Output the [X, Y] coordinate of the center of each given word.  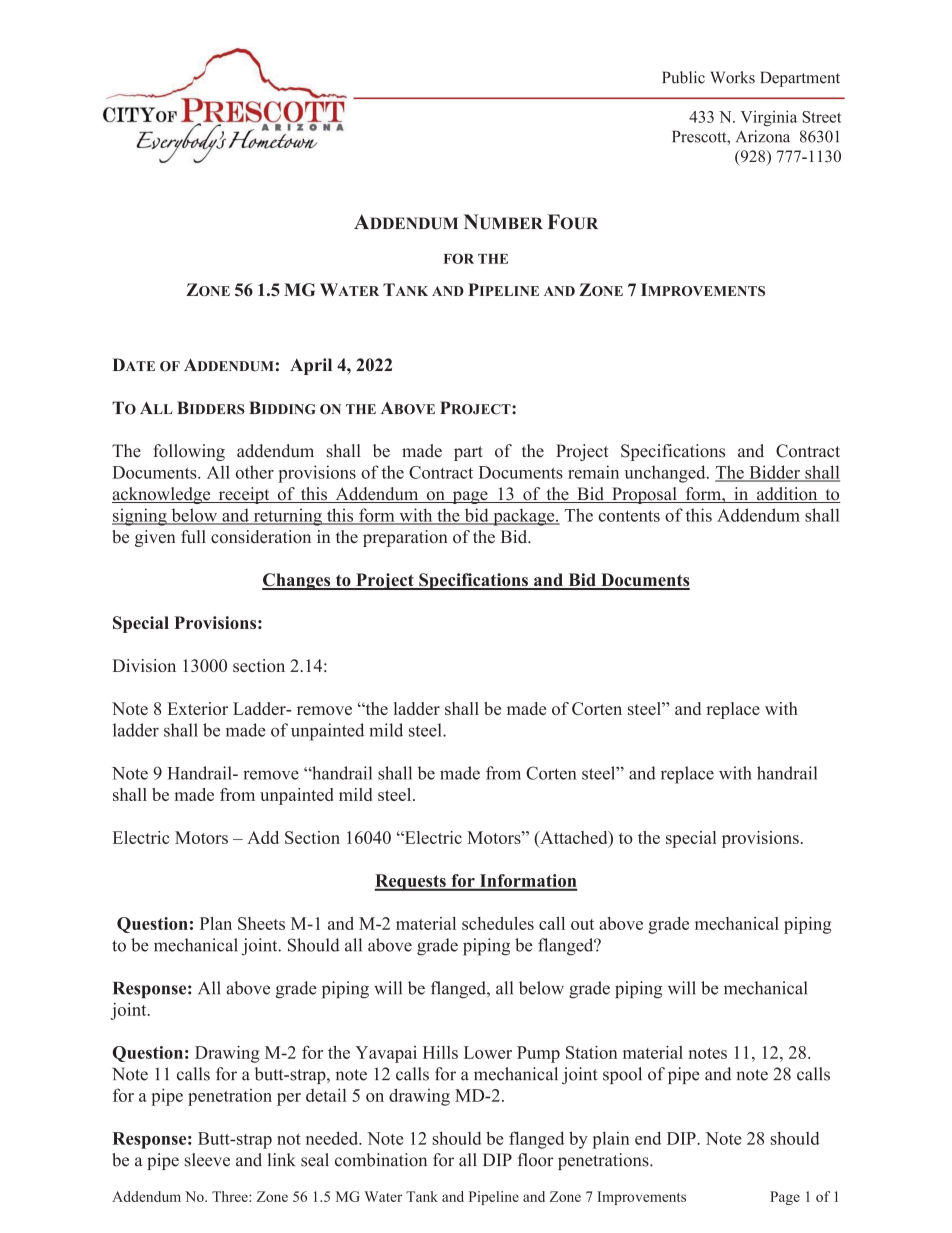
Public [683, 77]
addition [787, 495]
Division [144, 665]
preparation [405, 538]
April [311, 366]
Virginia [769, 118]
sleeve [207, 1160]
